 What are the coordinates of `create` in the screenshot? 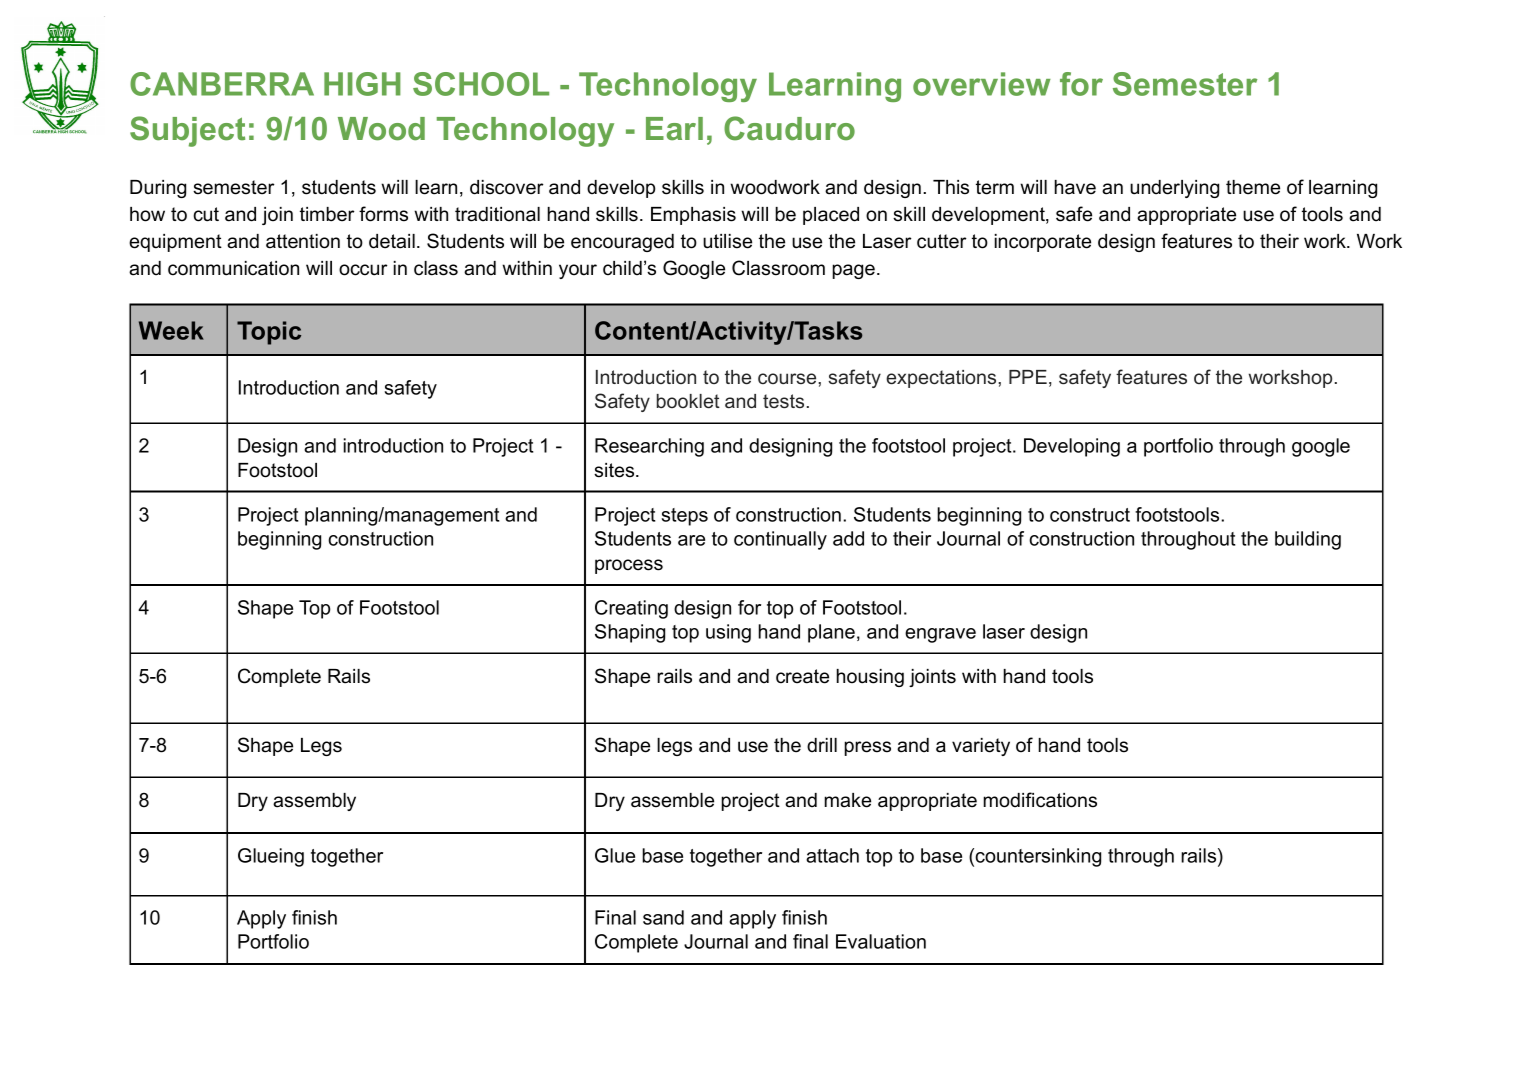 It's located at (802, 676).
